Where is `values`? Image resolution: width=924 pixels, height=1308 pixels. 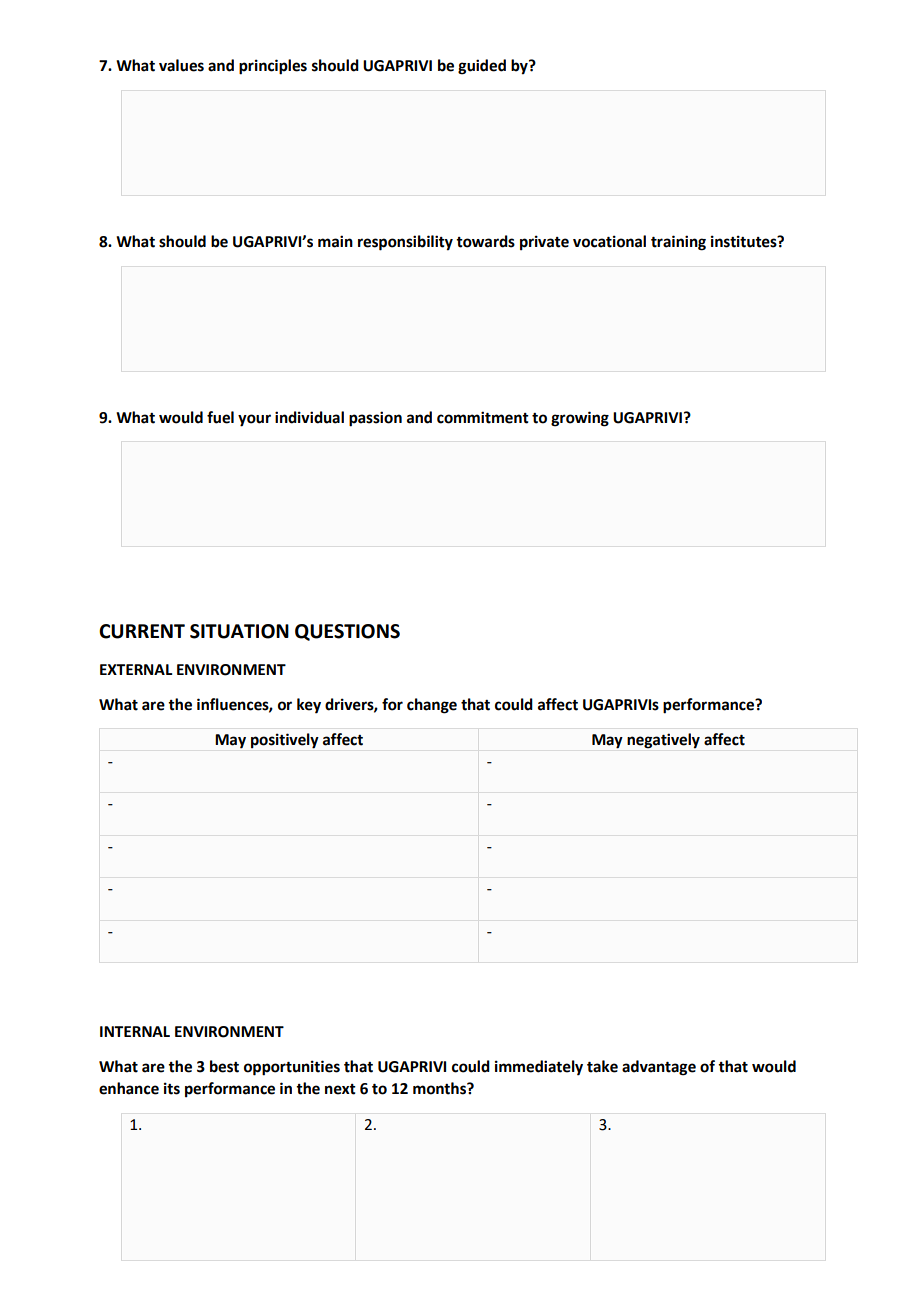 values is located at coordinates (181, 65).
